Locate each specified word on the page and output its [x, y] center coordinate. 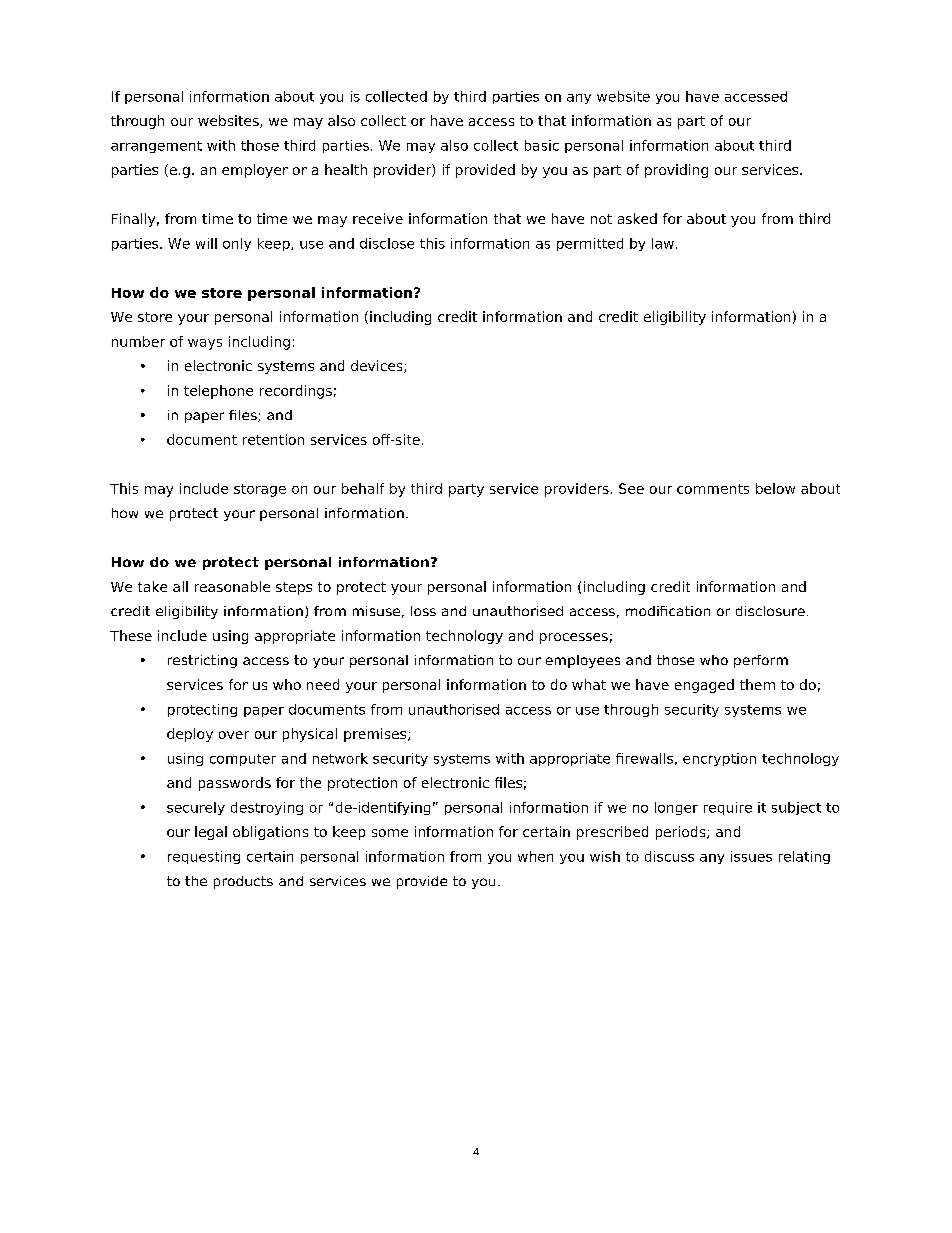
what [589, 684]
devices [378, 366]
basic [542, 145]
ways [205, 344]
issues [751, 856]
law [663, 243]
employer [255, 171]
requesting [204, 857]
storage [260, 490]
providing [676, 171]
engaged [704, 686]
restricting [202, 661]
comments [713, 489]
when [535, 856]
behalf [363, 488]
